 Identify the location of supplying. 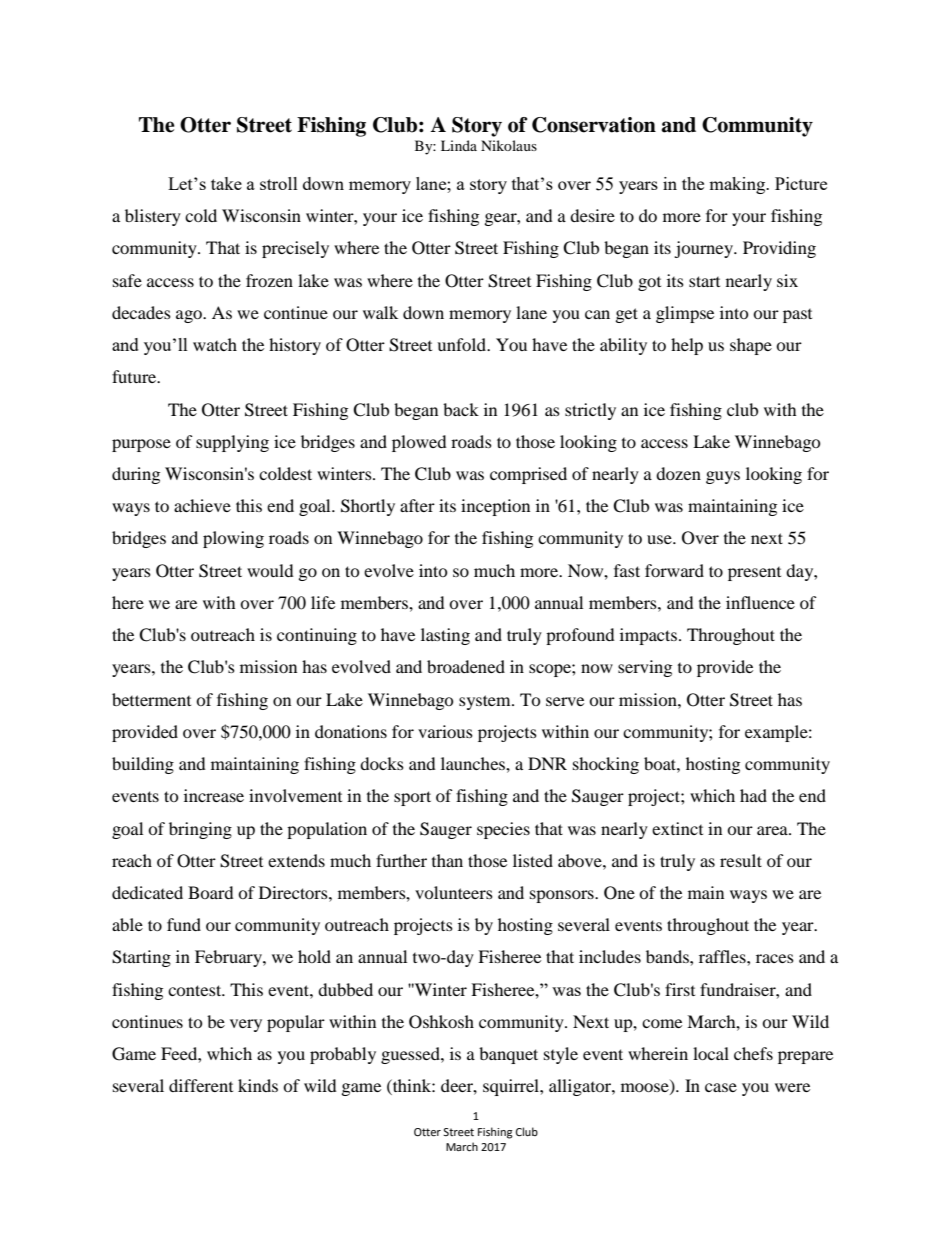
(232, 443).
